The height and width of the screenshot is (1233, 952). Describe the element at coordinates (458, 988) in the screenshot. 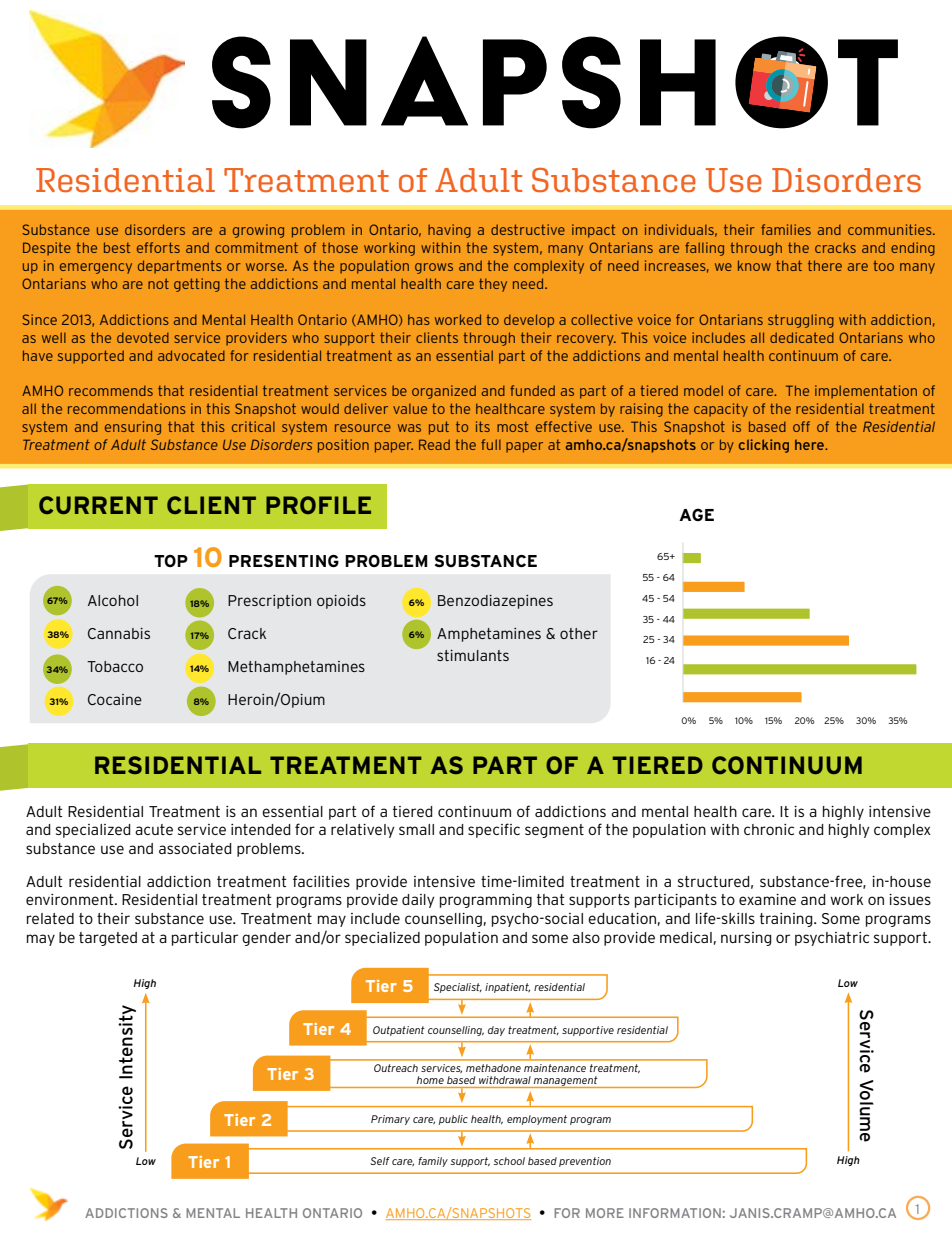

I see `Specialist` at that location.
